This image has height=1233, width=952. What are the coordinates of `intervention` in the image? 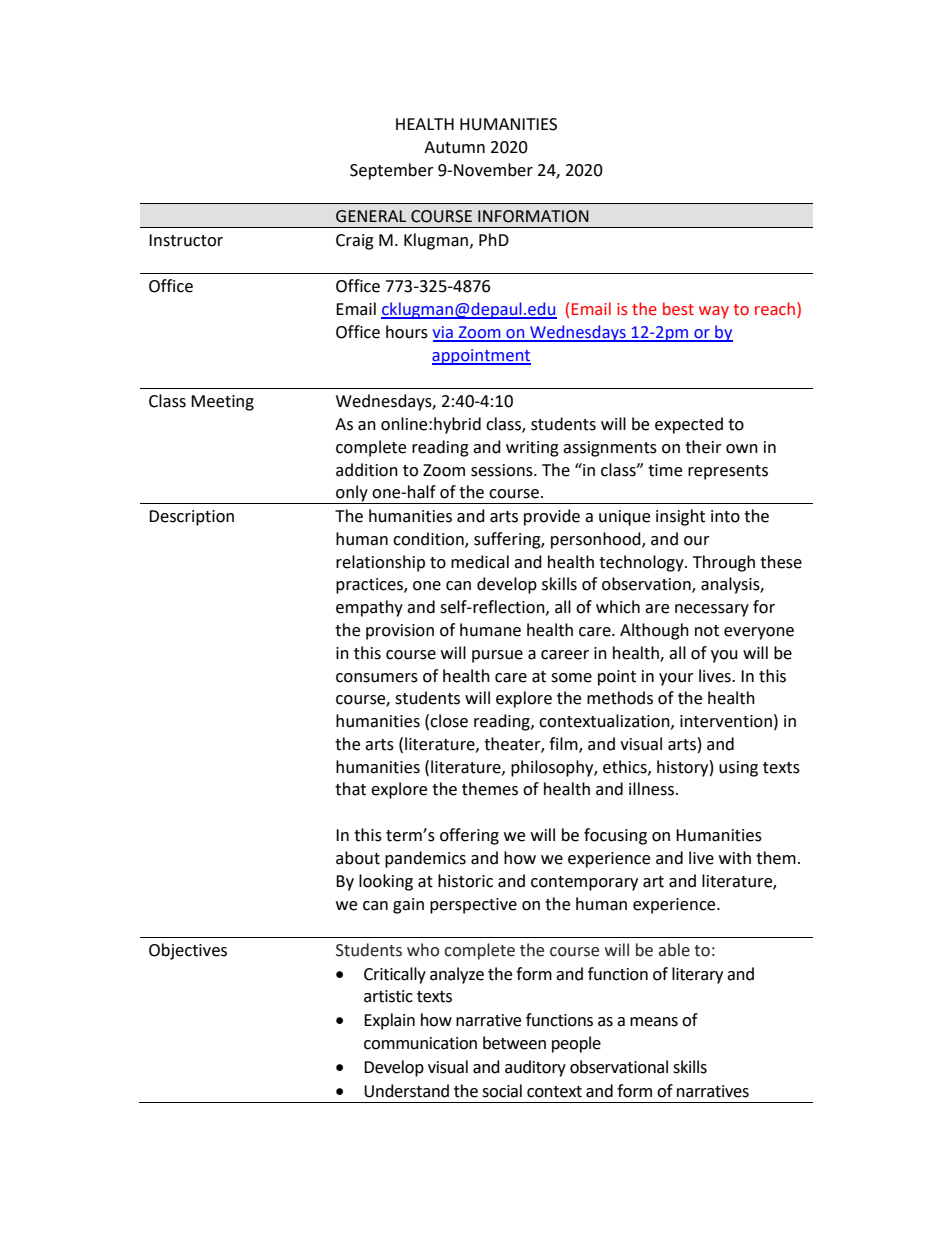 It's located at (726, 721).
